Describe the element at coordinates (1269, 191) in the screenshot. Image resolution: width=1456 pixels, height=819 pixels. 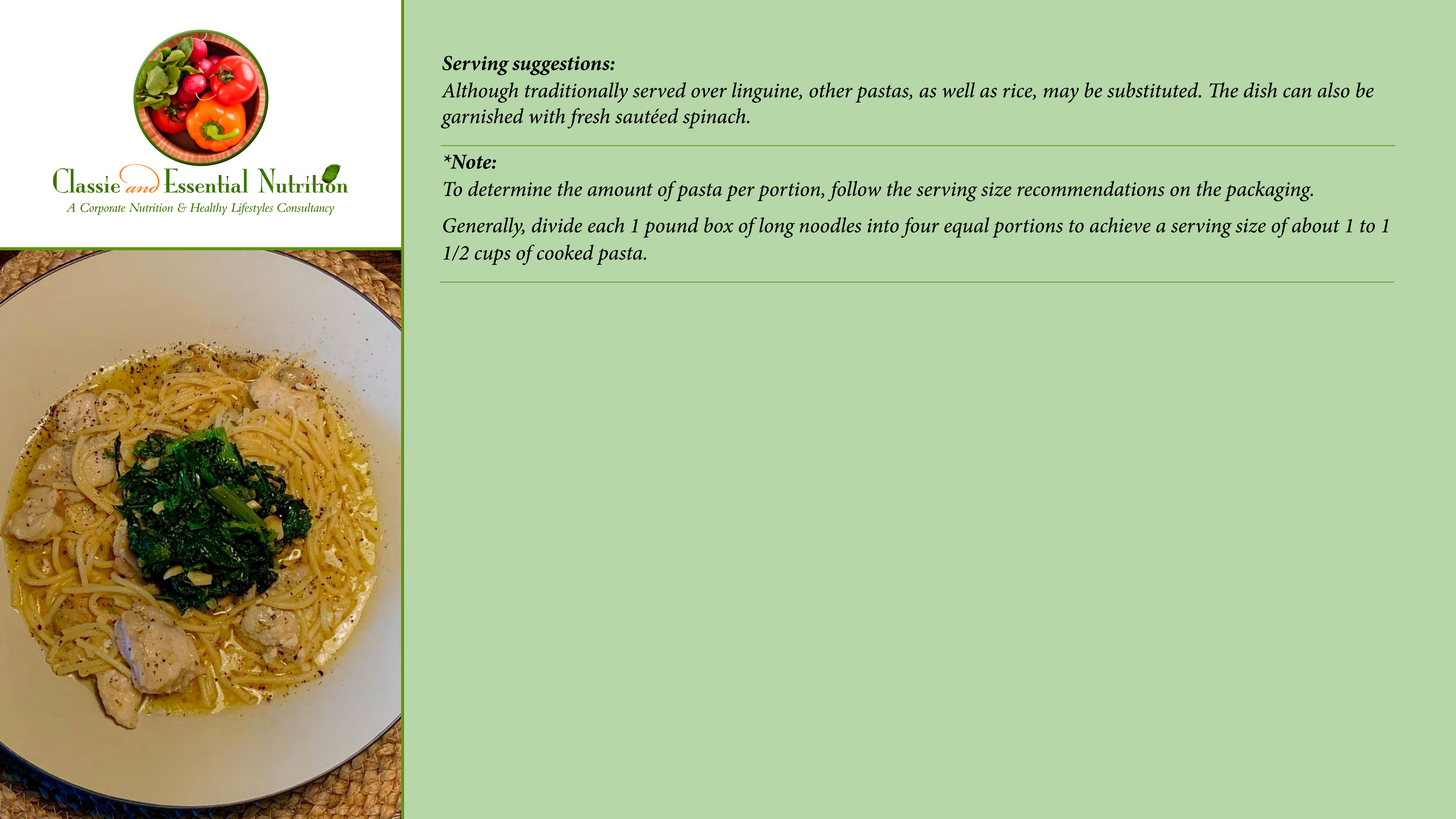
I see `packaging` at that location.
